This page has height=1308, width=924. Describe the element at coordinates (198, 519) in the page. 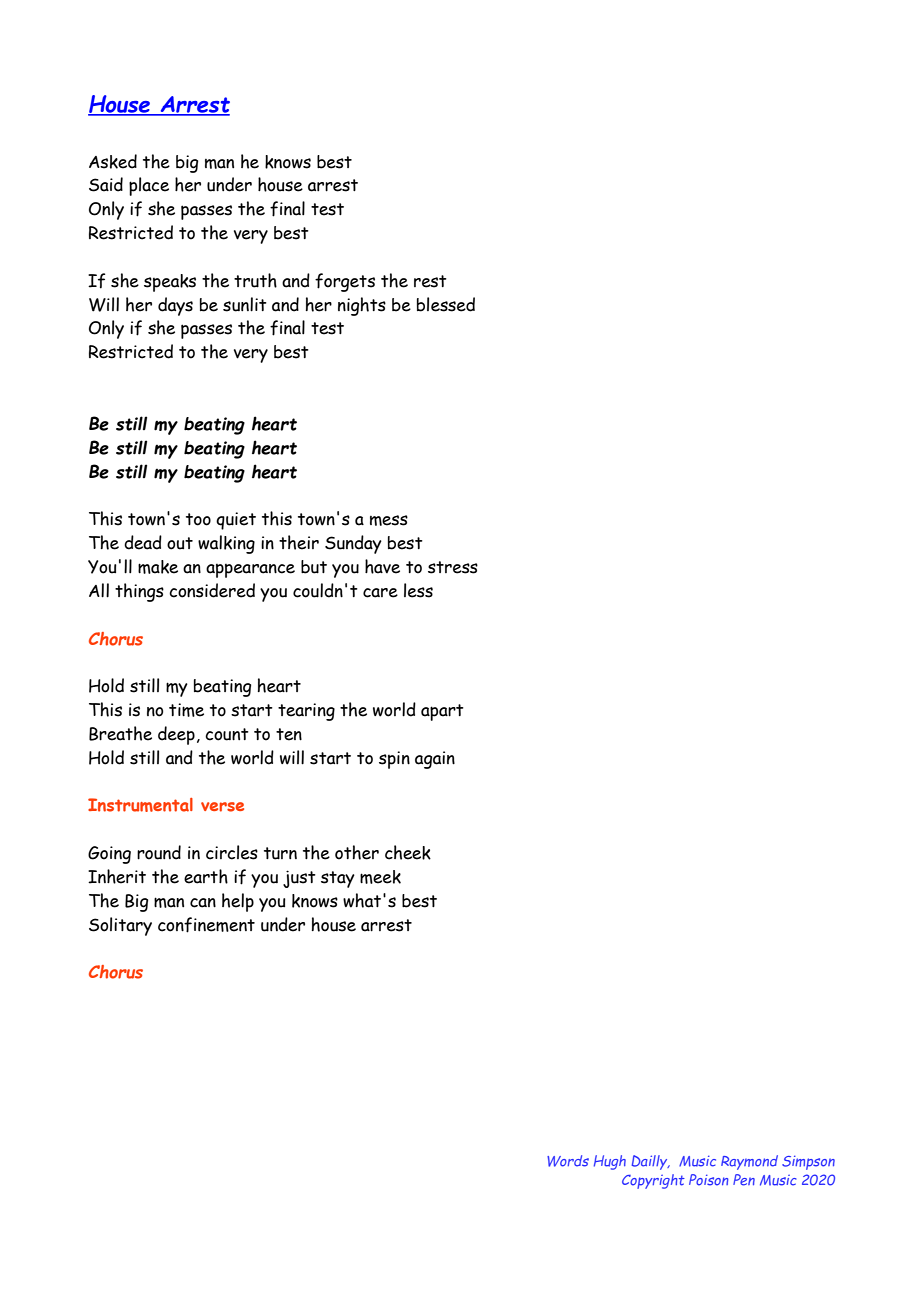

I see `too` at that location.
